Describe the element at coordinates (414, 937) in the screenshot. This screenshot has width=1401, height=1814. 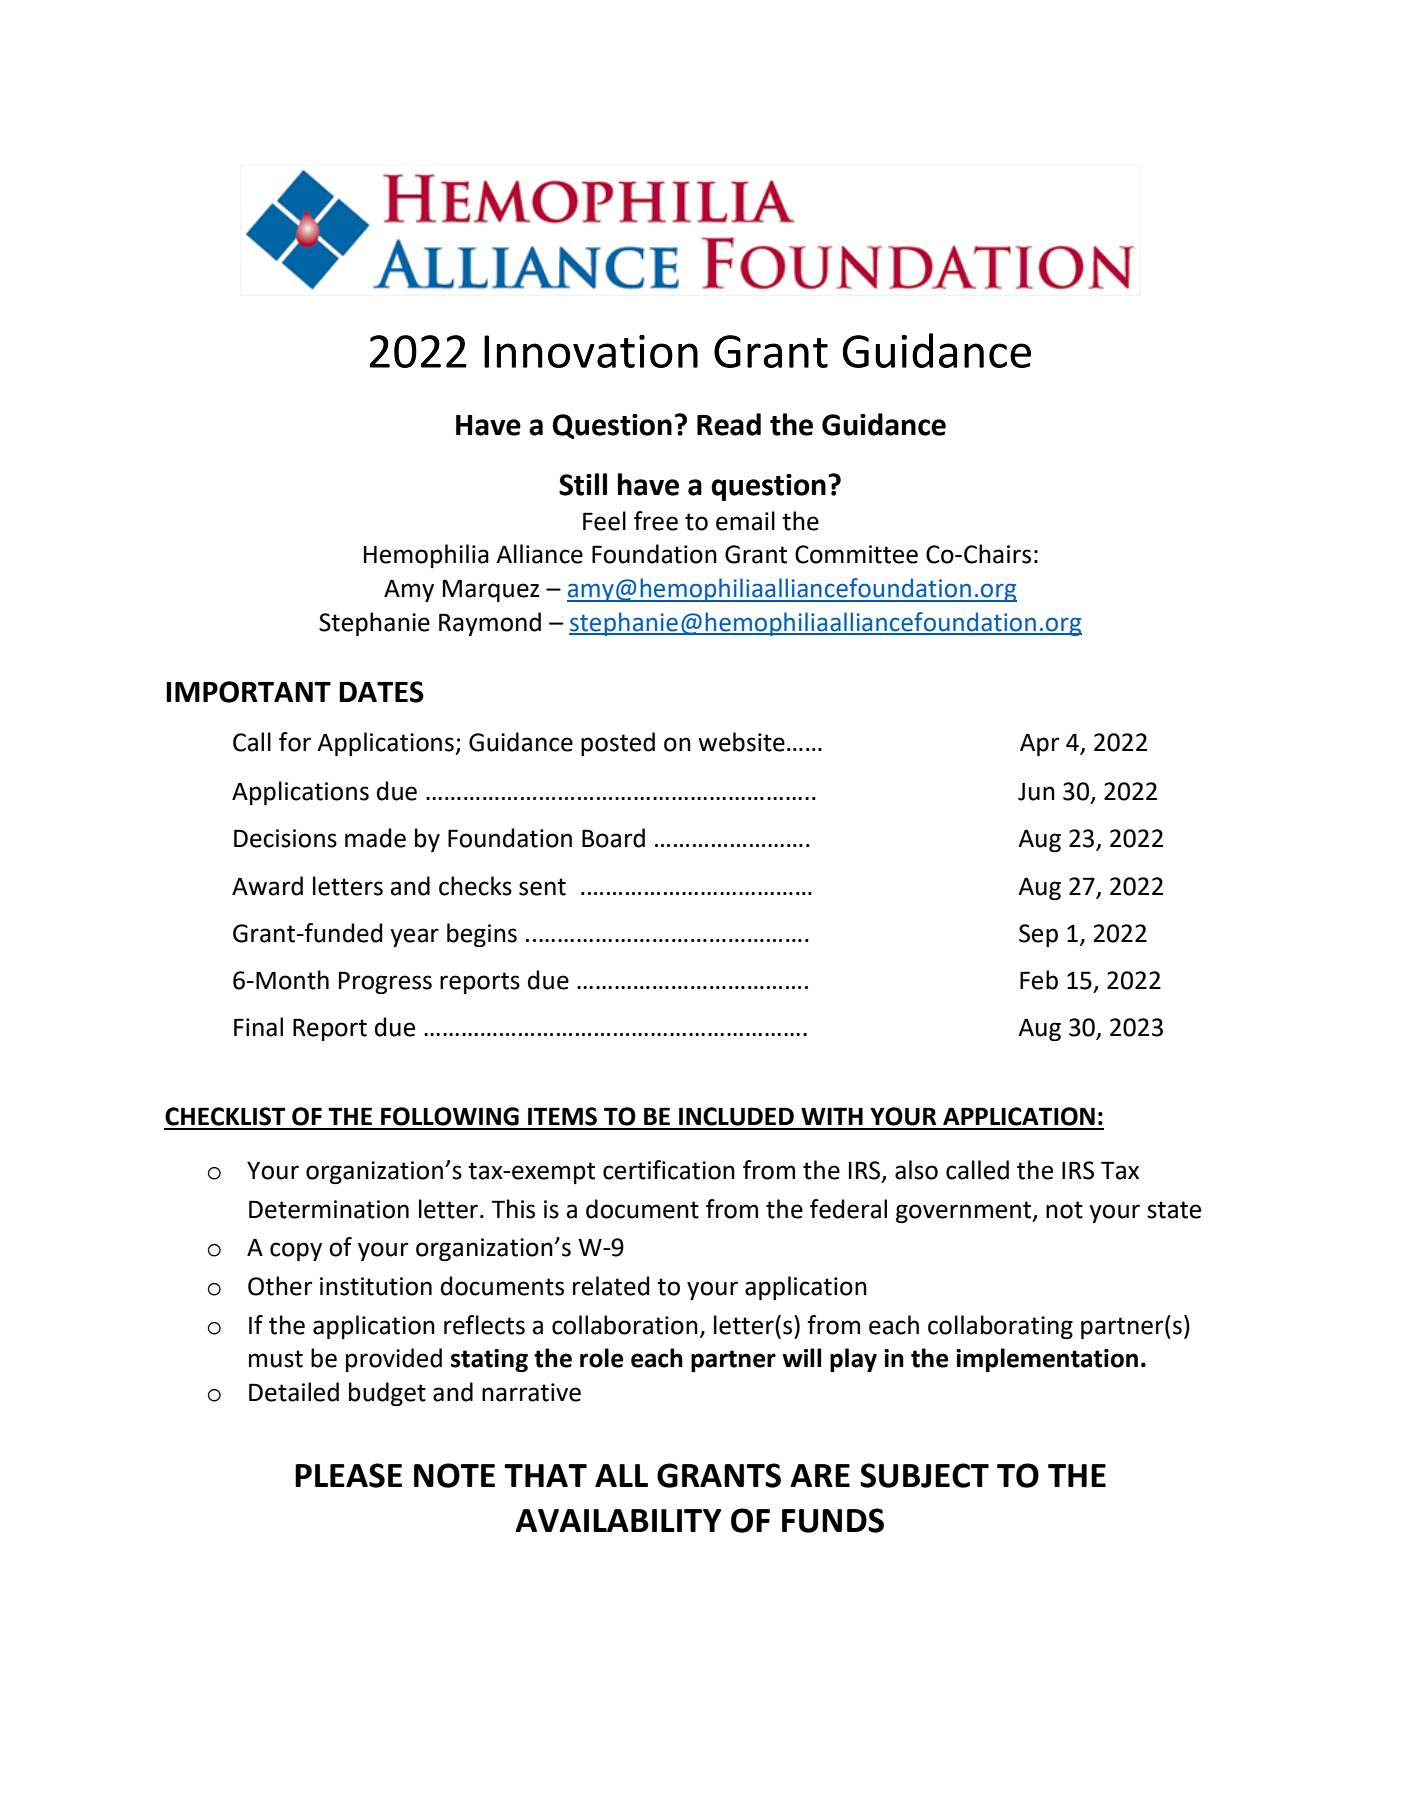
I see `year` at that location.
